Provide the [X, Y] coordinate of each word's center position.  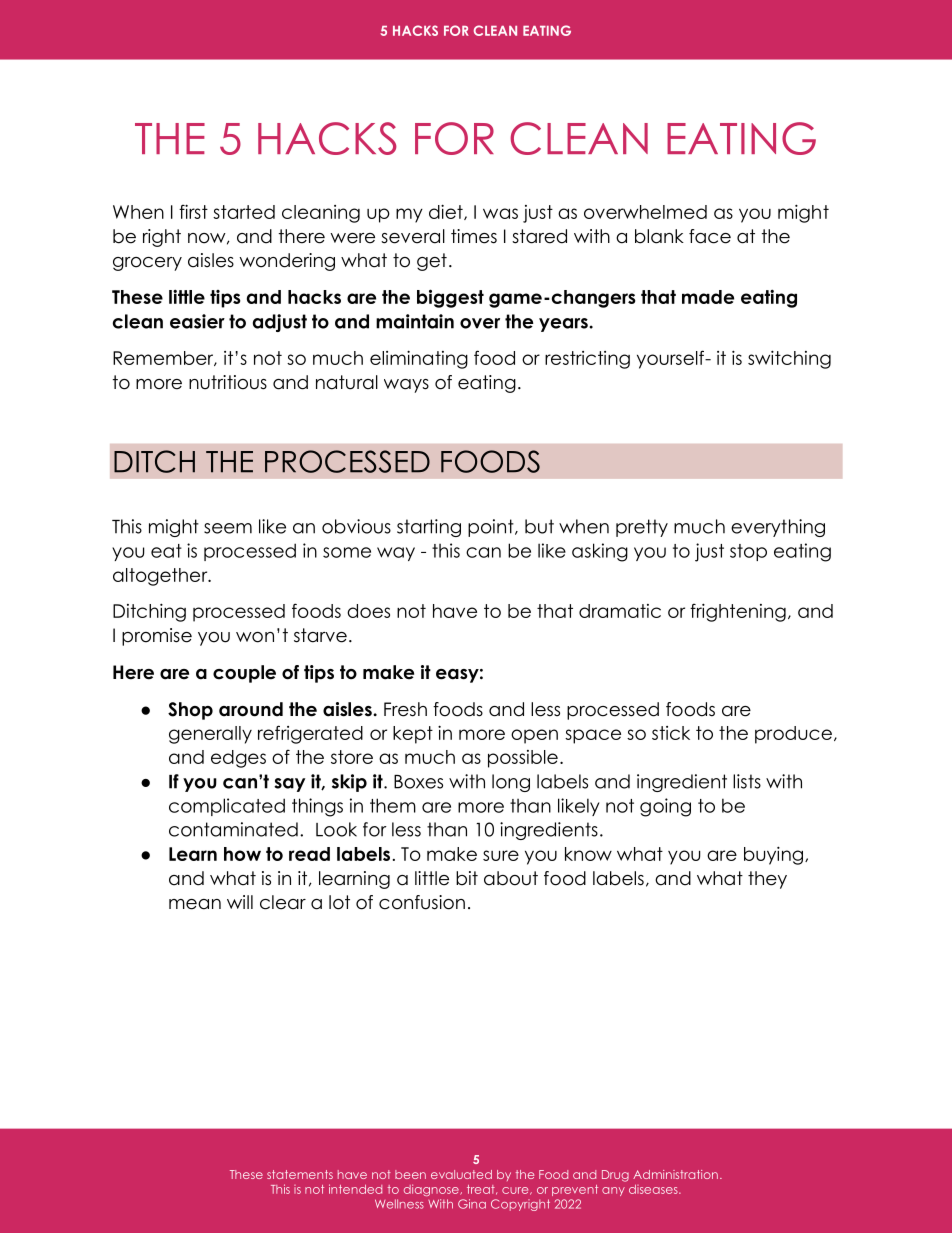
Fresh [405, 709]
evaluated [461, 1174]
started [244, 212]
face [710, 236]
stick [671, 733]
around [251, 709]
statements [300, 1174]
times [474, 236]
